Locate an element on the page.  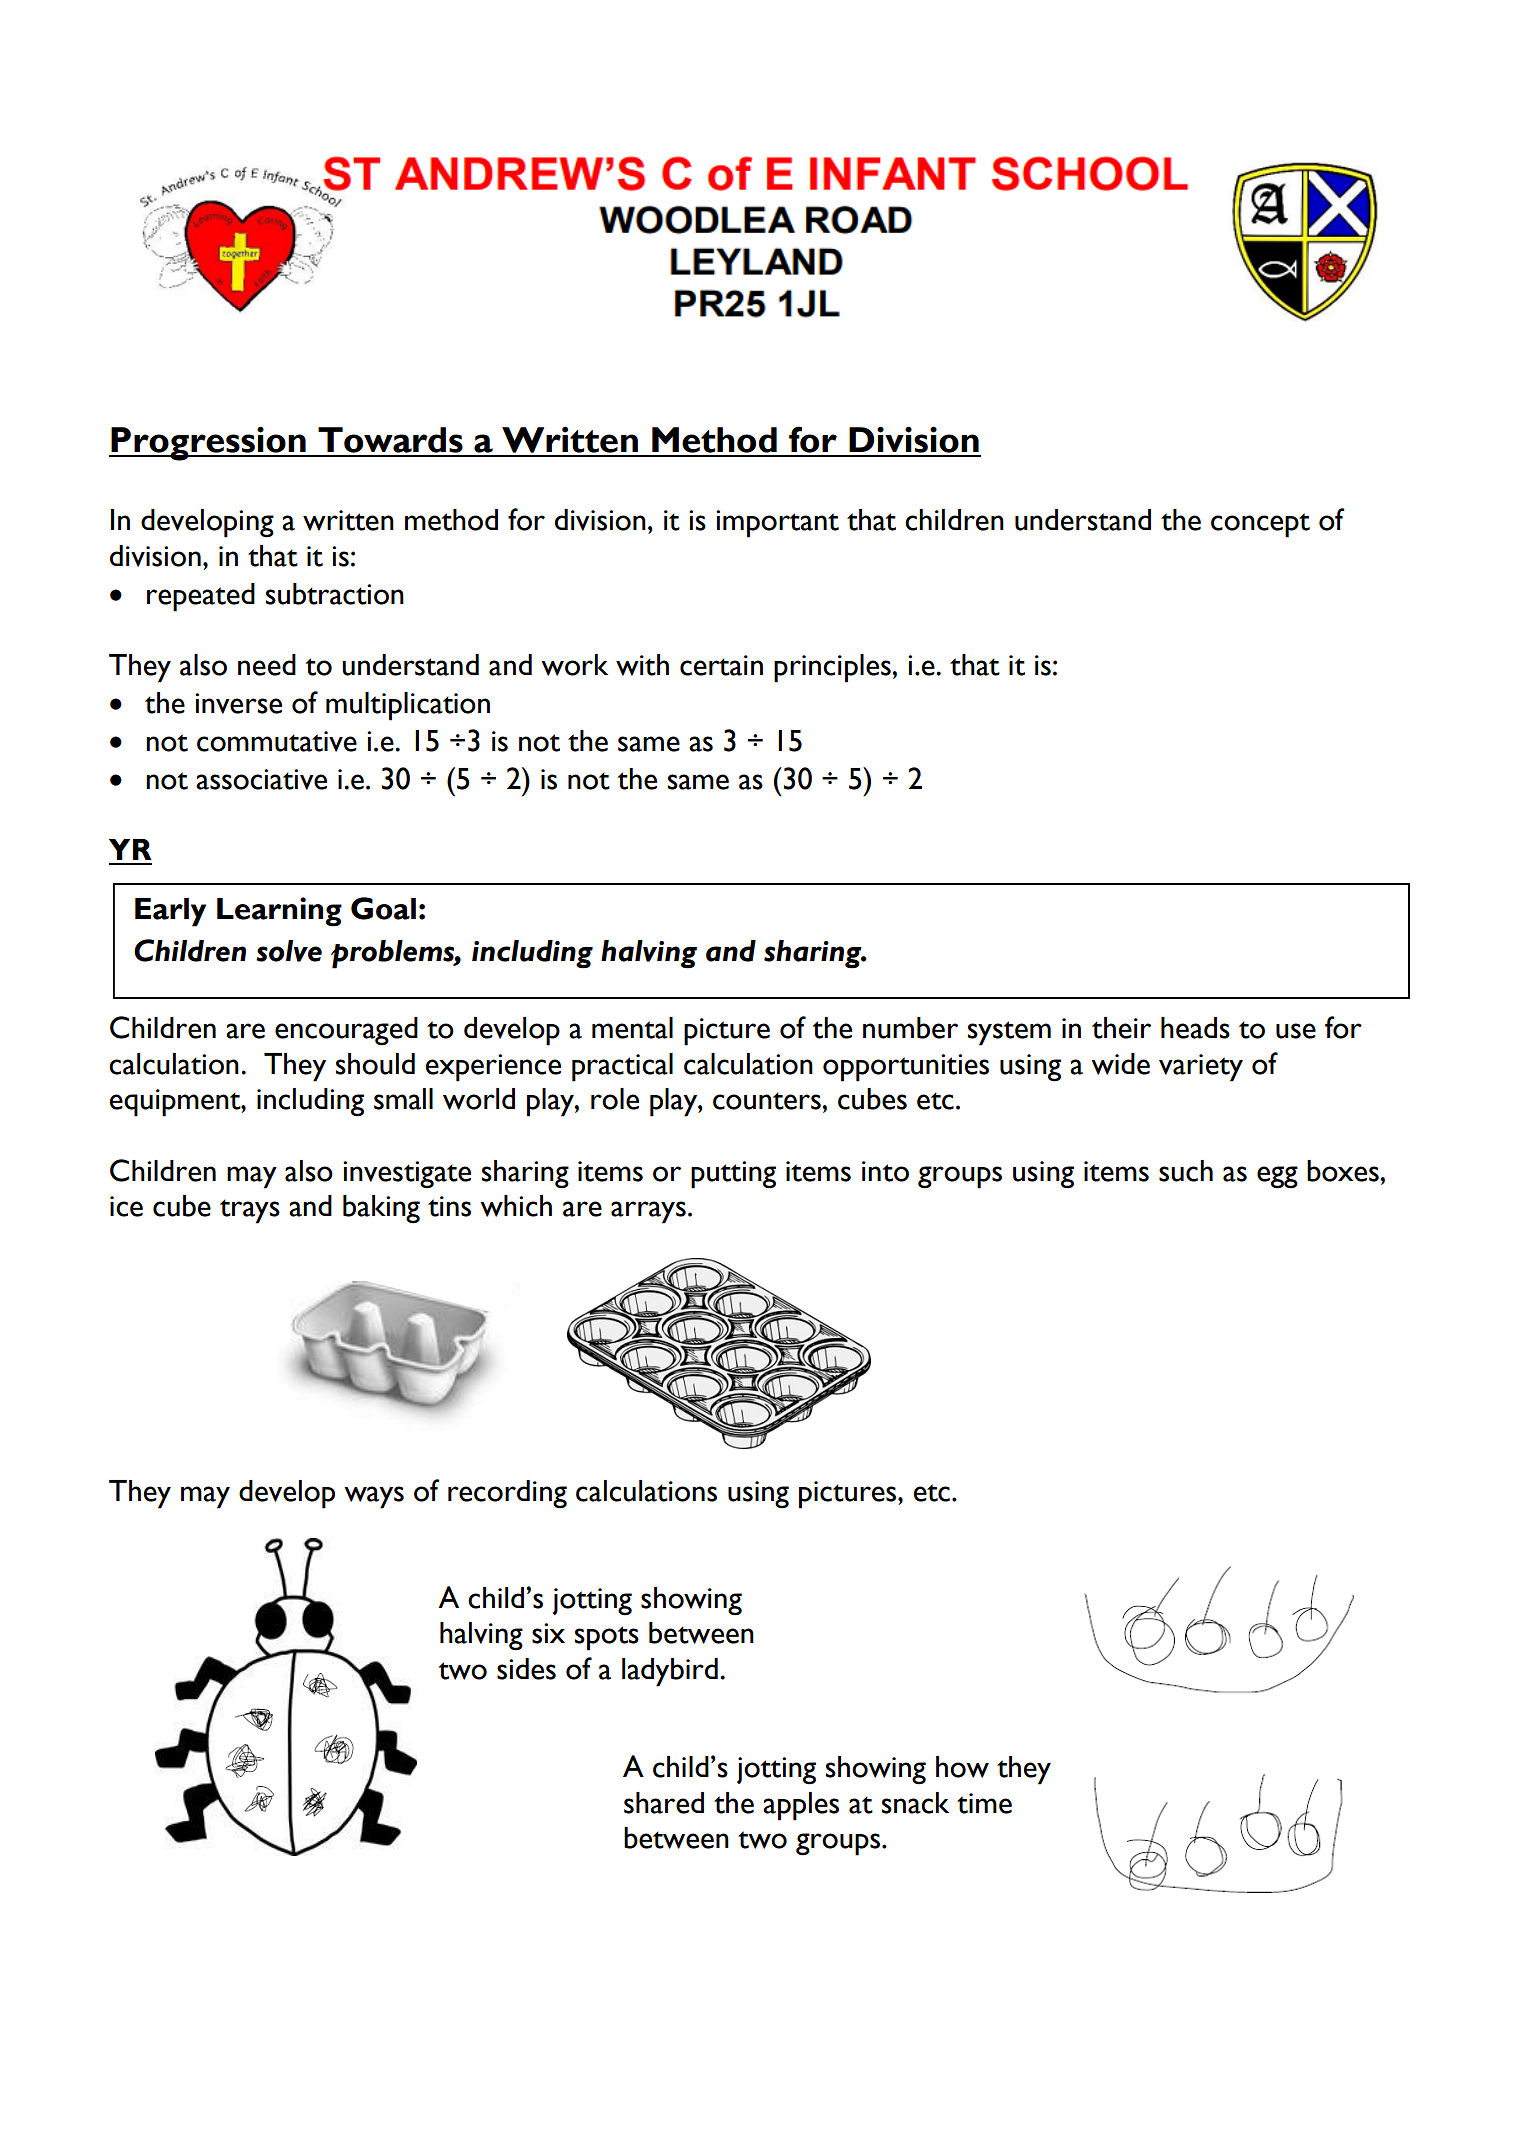
important is located at coordinates (777, 524).
